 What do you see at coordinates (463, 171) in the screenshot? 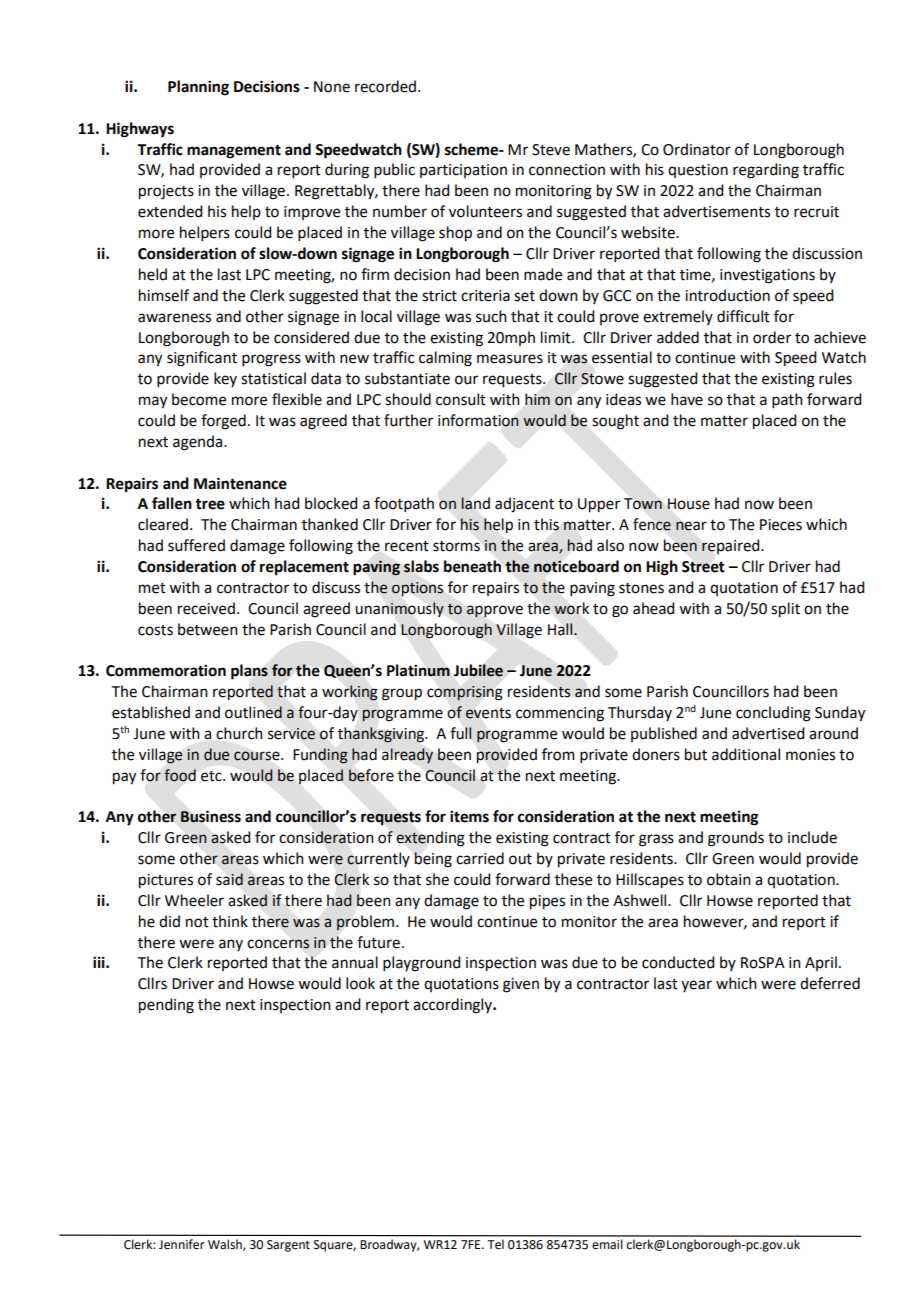
I see `participation` at bounding box center [463, 171].
